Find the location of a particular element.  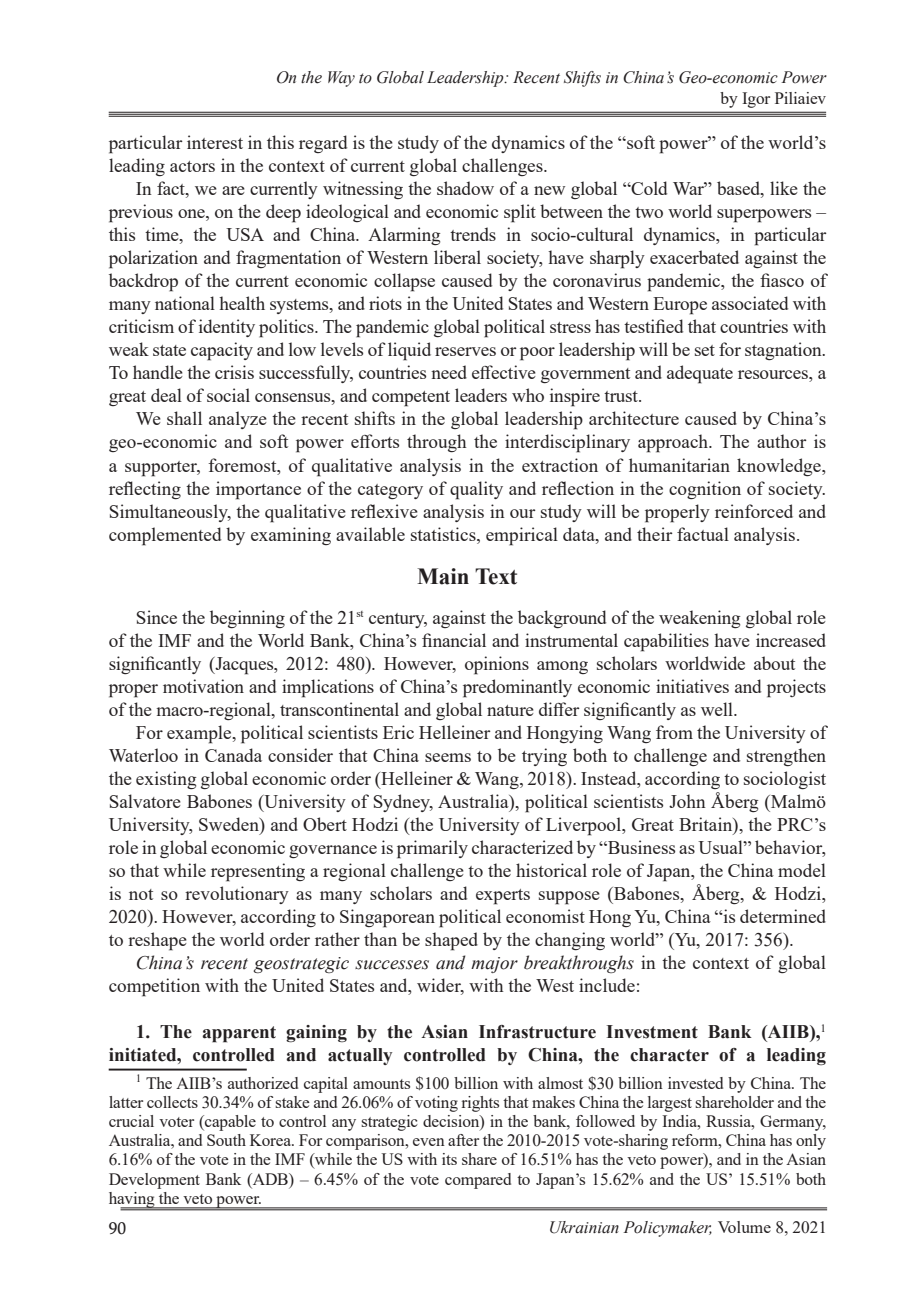

Volume is located at coordinates (744, 1227).
